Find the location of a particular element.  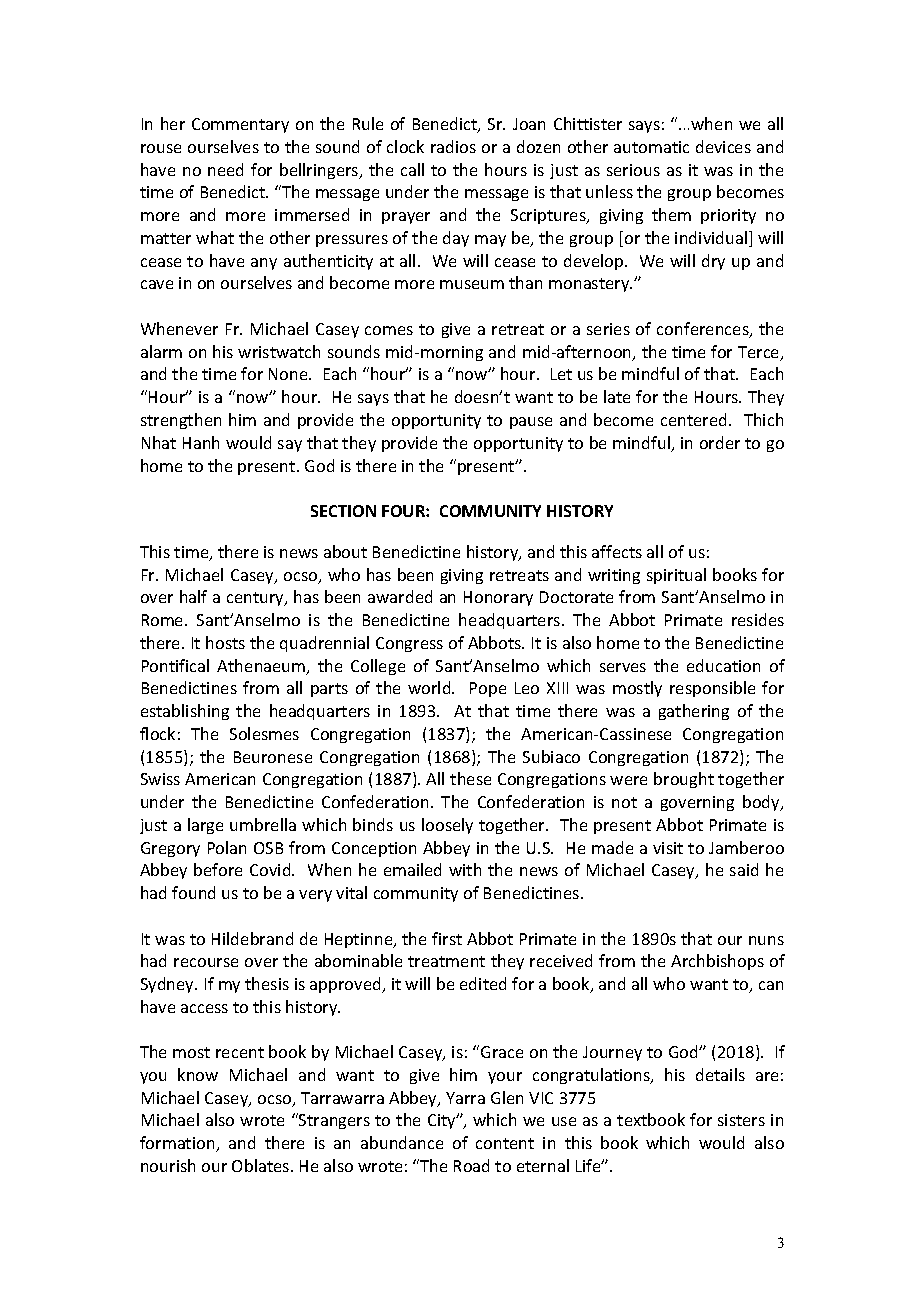

education is located at coordinates (723, 665).
